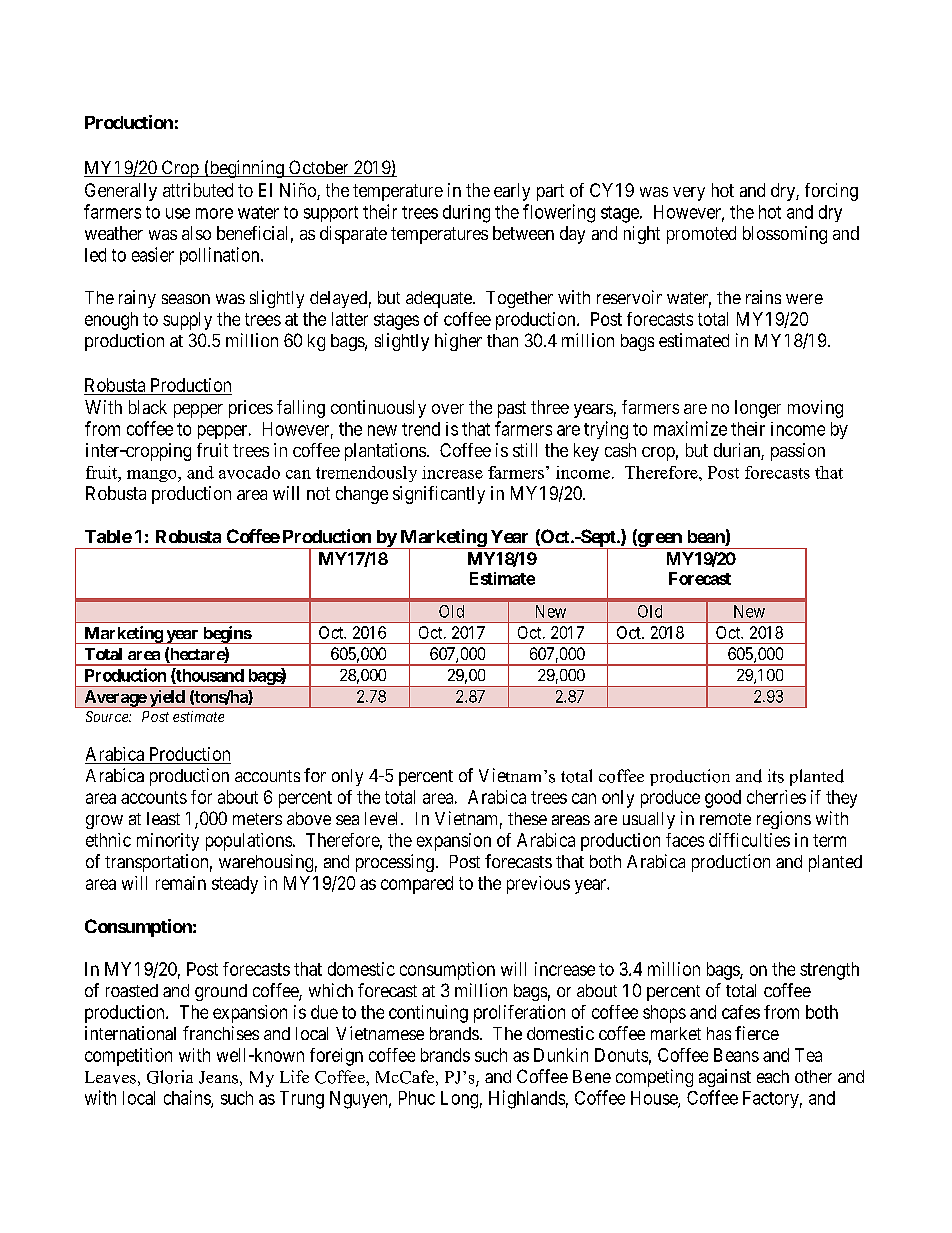  Describe the element at coordinates (198, 190) in the screenshot. I see `attributed` at that location.
